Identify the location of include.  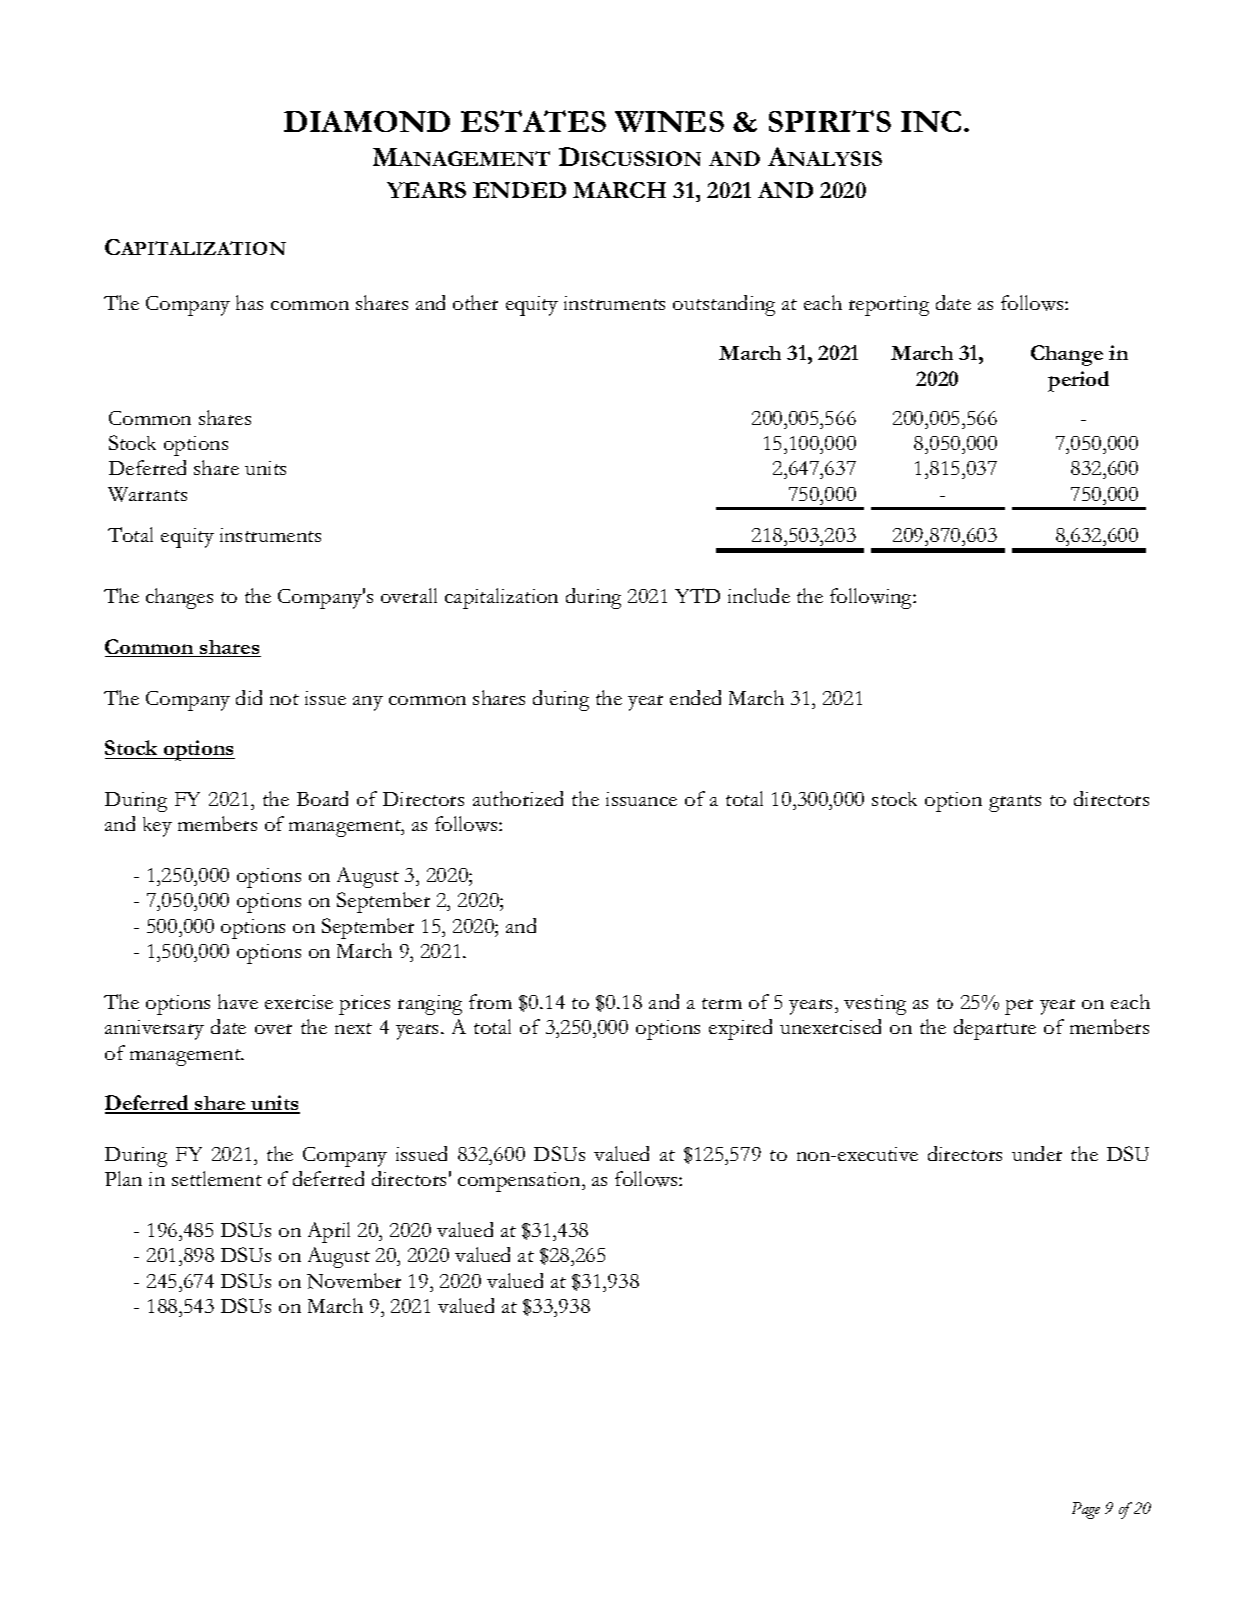
(759, 595).
